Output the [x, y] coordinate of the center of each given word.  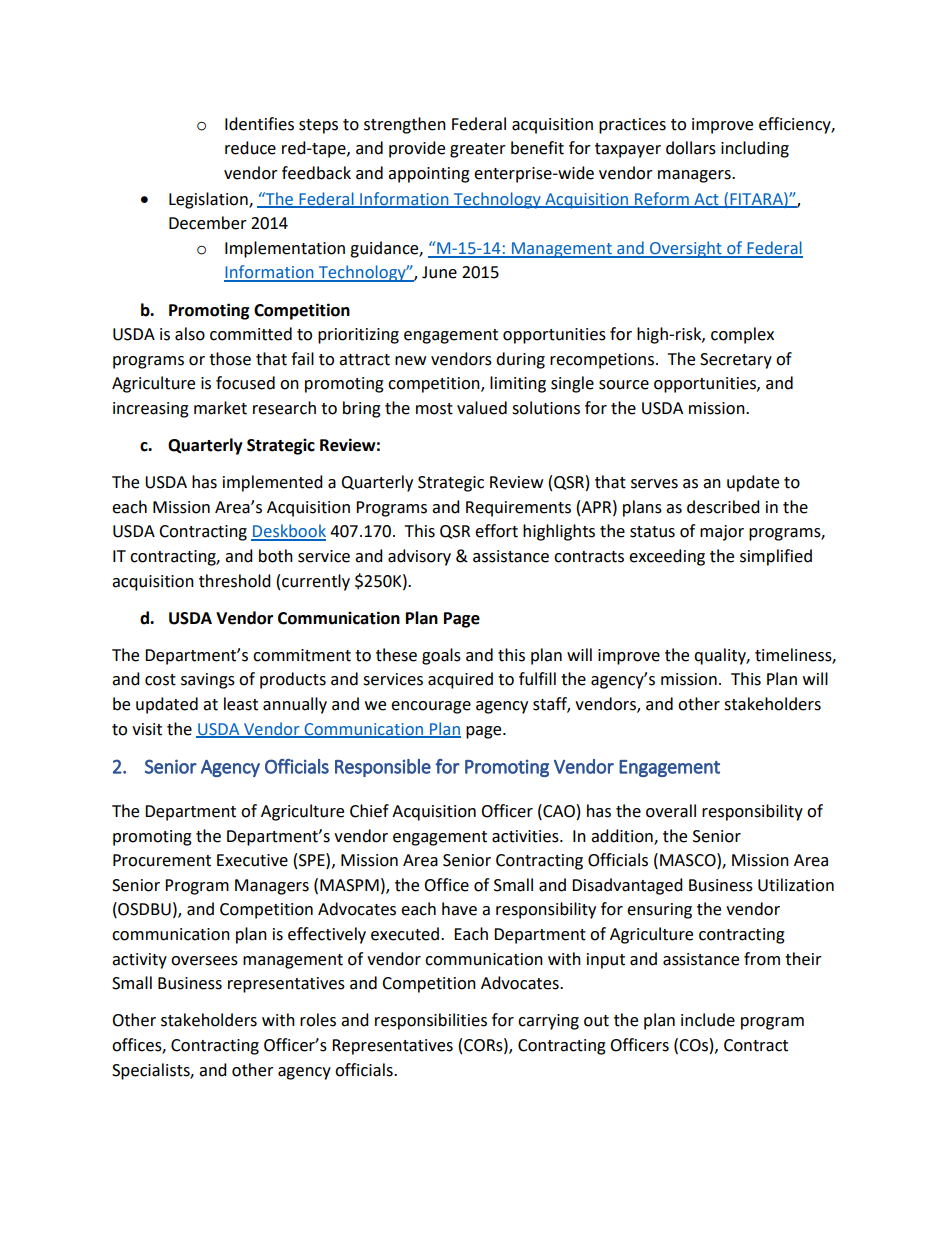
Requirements [518, 509]
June [439, 272]
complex [742, 335]
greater [478, 150]
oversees [204, 961]
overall [671, 811]
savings [208, 681]
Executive [252, 860]
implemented [273, 483]
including [755, 149]
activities [526, 836]
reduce [250, 148]
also [190, 334]
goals [441, 656]
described [723, 507]
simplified [776, 557]
